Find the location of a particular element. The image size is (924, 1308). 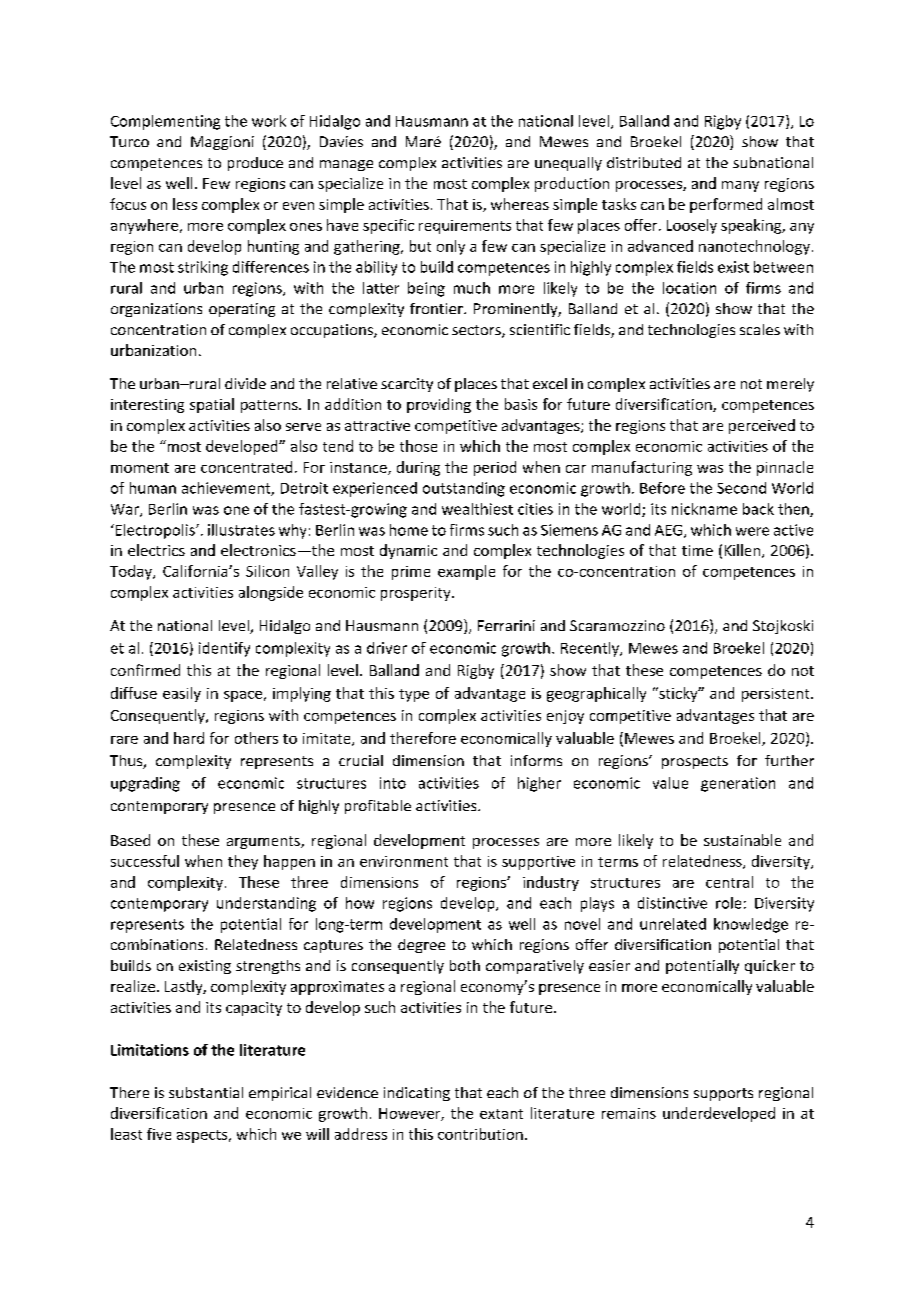

whereas is located at coordinates (520, 204).
